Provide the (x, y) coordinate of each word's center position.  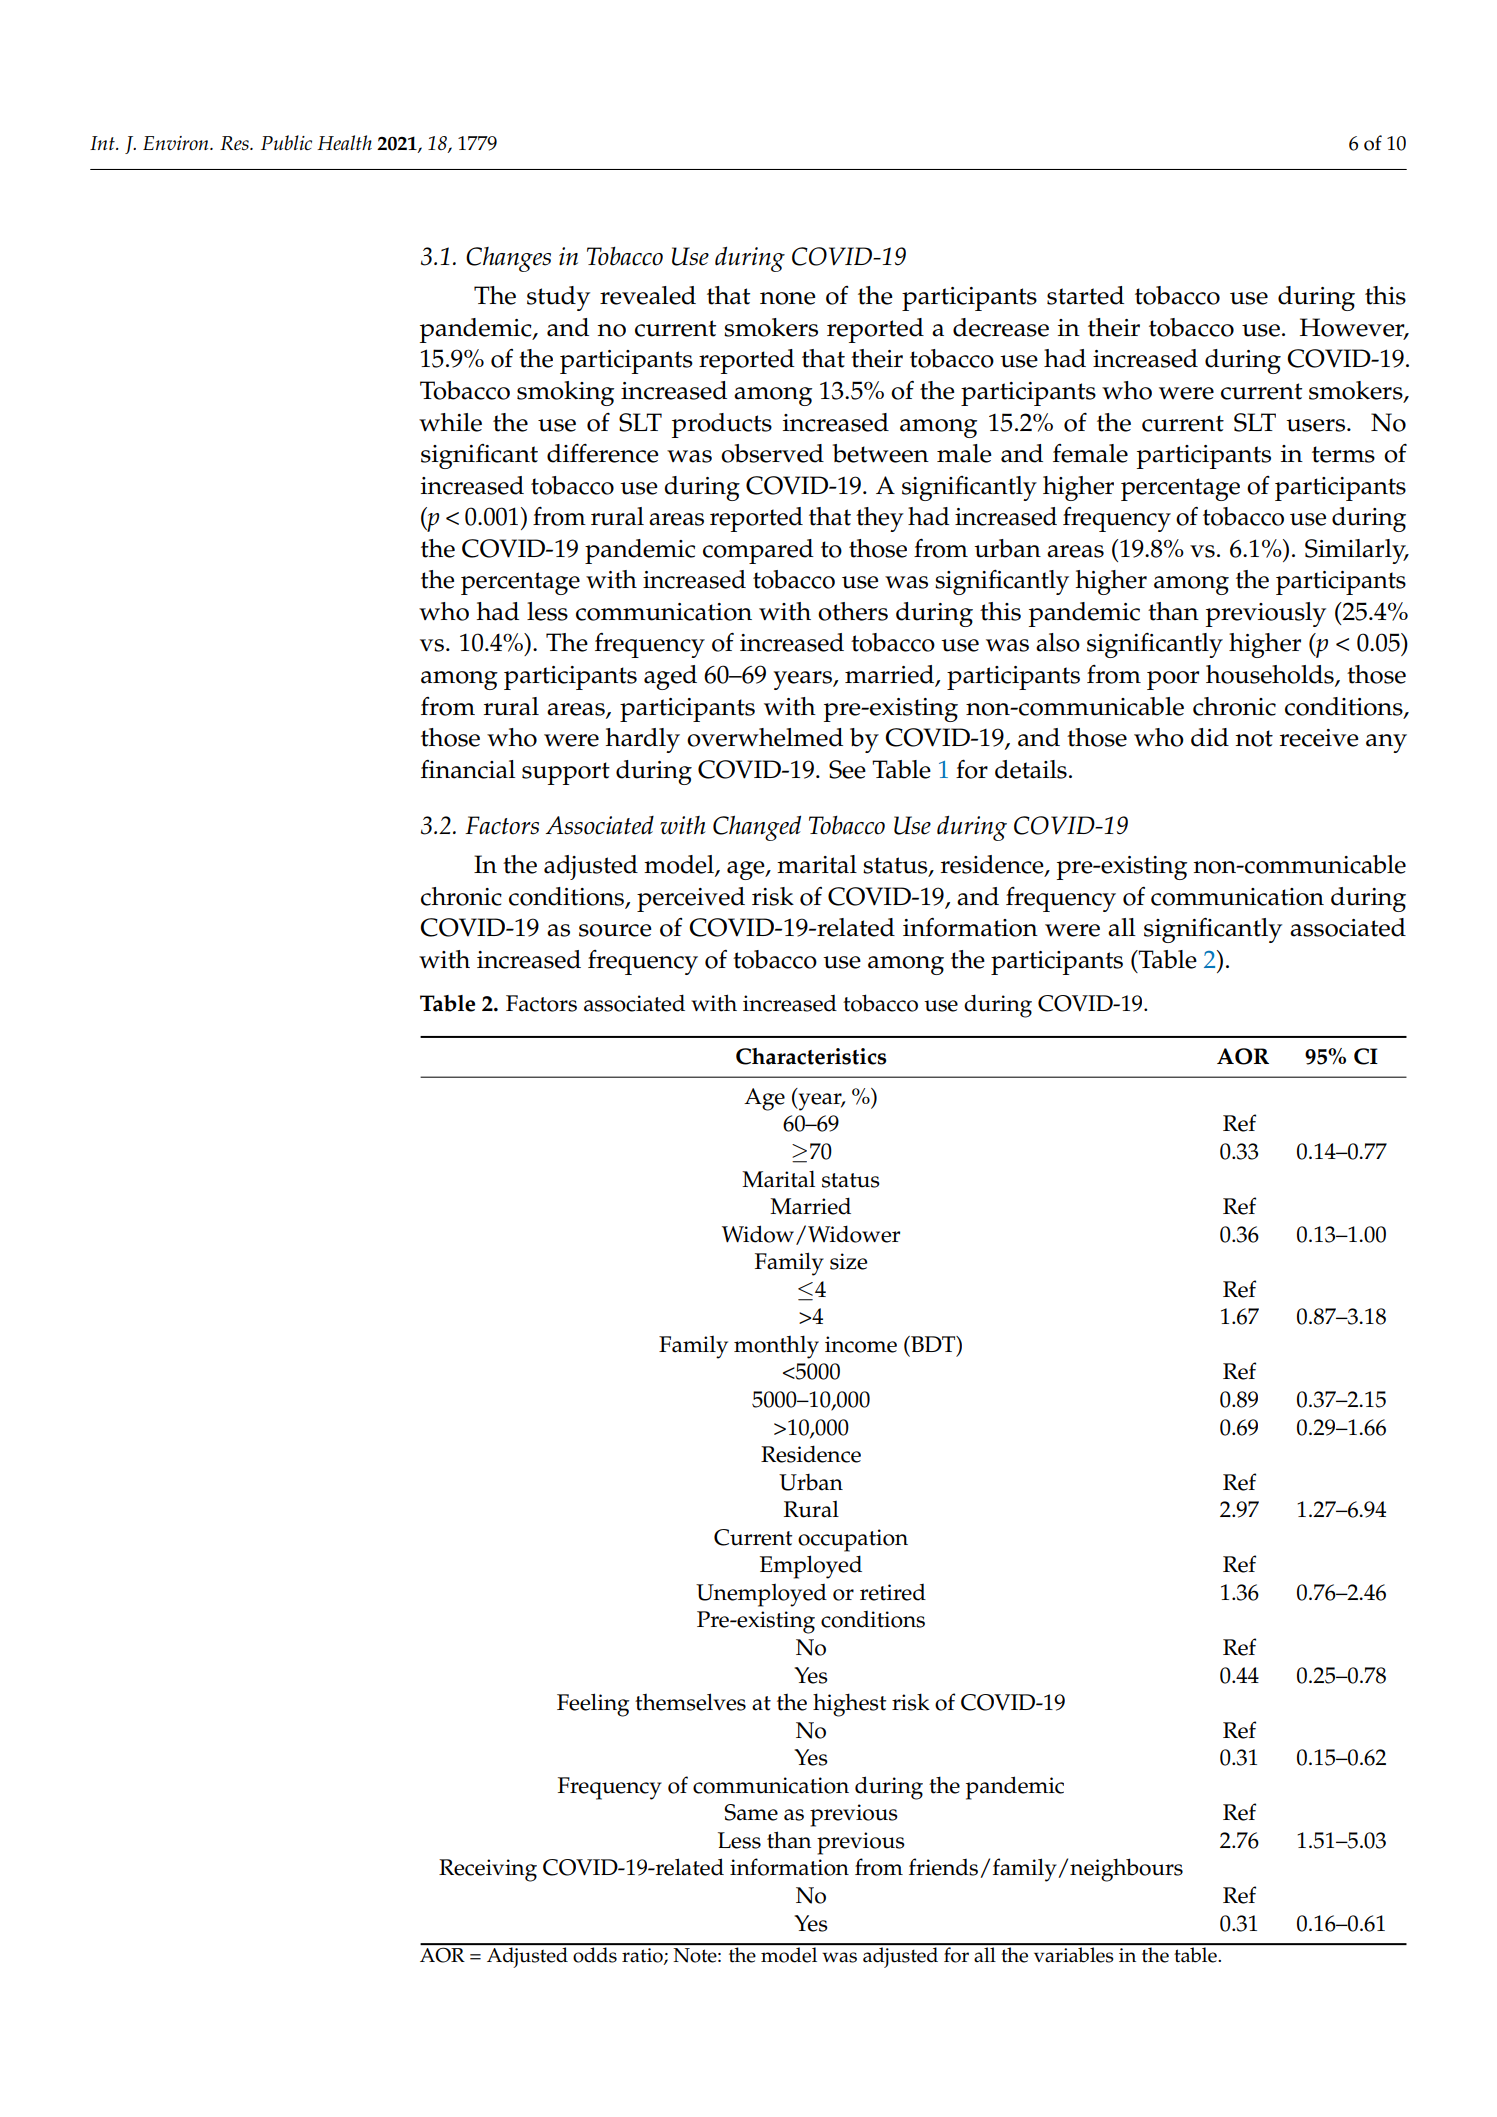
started (1085, 295)
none (788, 298)
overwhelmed (765, 737)
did (1210, 737)
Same (751, 1812)
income (861, 1344)
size (848, 1261)
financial (468, 769)
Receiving (488, 1870)
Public (286, 142)
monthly (776, 1347)
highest (849, 1705)
